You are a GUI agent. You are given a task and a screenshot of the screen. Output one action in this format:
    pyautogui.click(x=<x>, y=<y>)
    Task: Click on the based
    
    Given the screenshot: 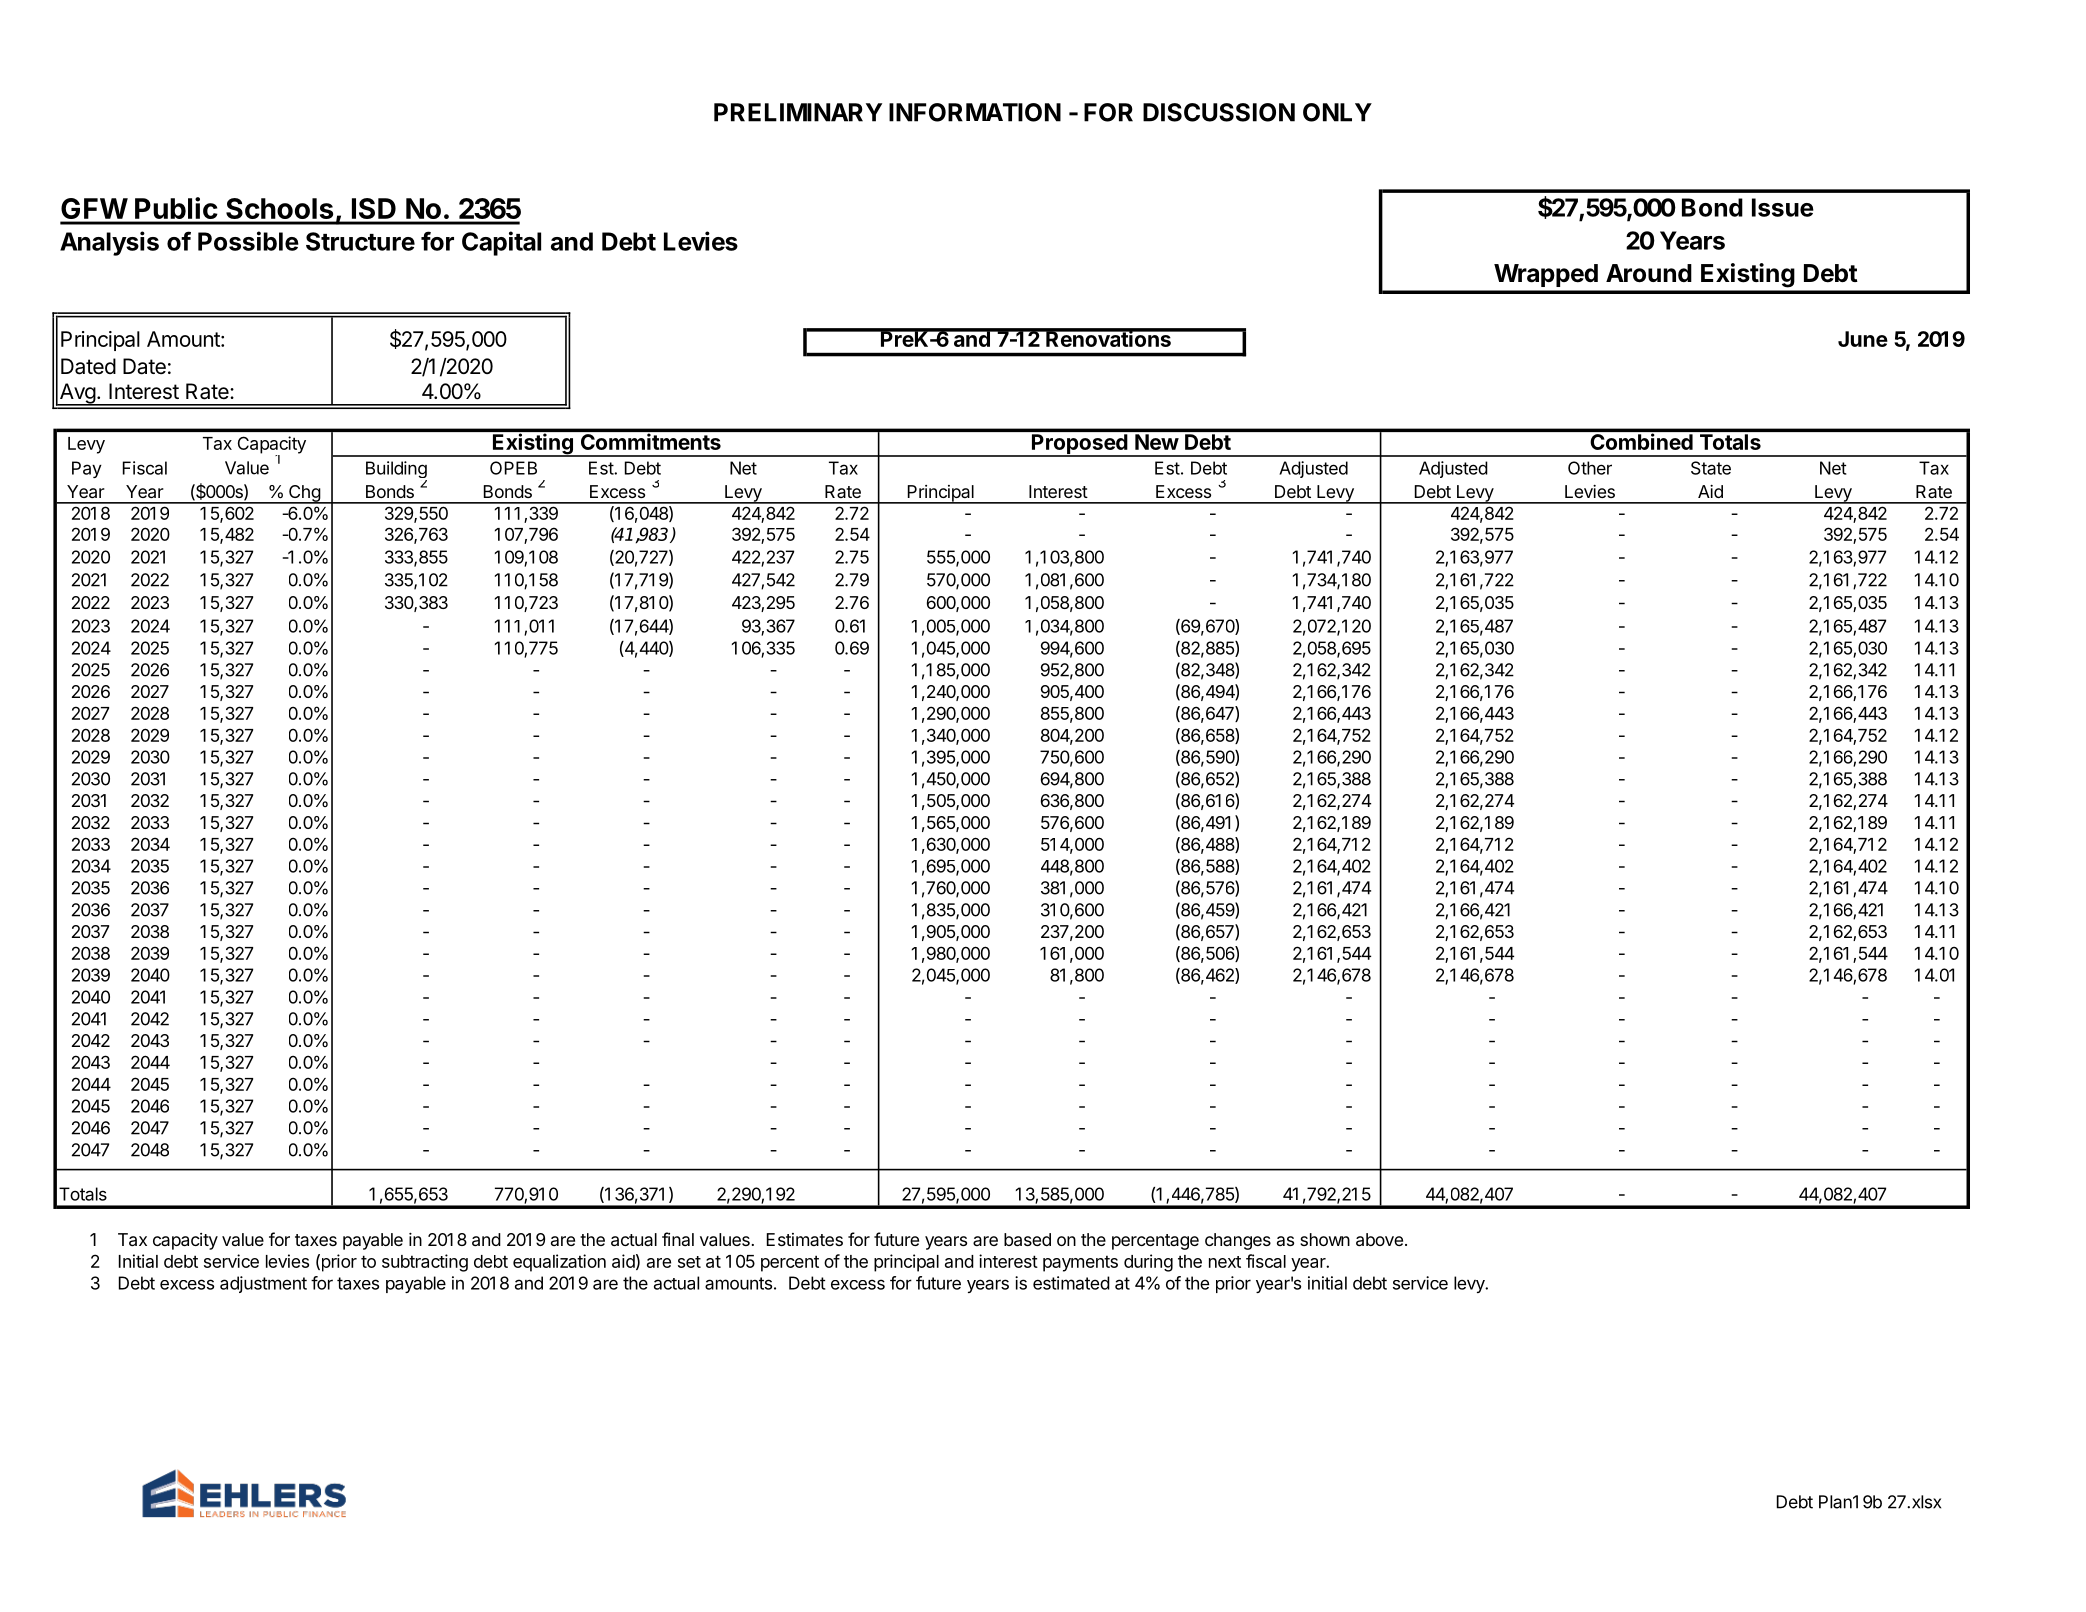 What is the action you would take?
    pyautogui.click(x=1027, y=1239)
